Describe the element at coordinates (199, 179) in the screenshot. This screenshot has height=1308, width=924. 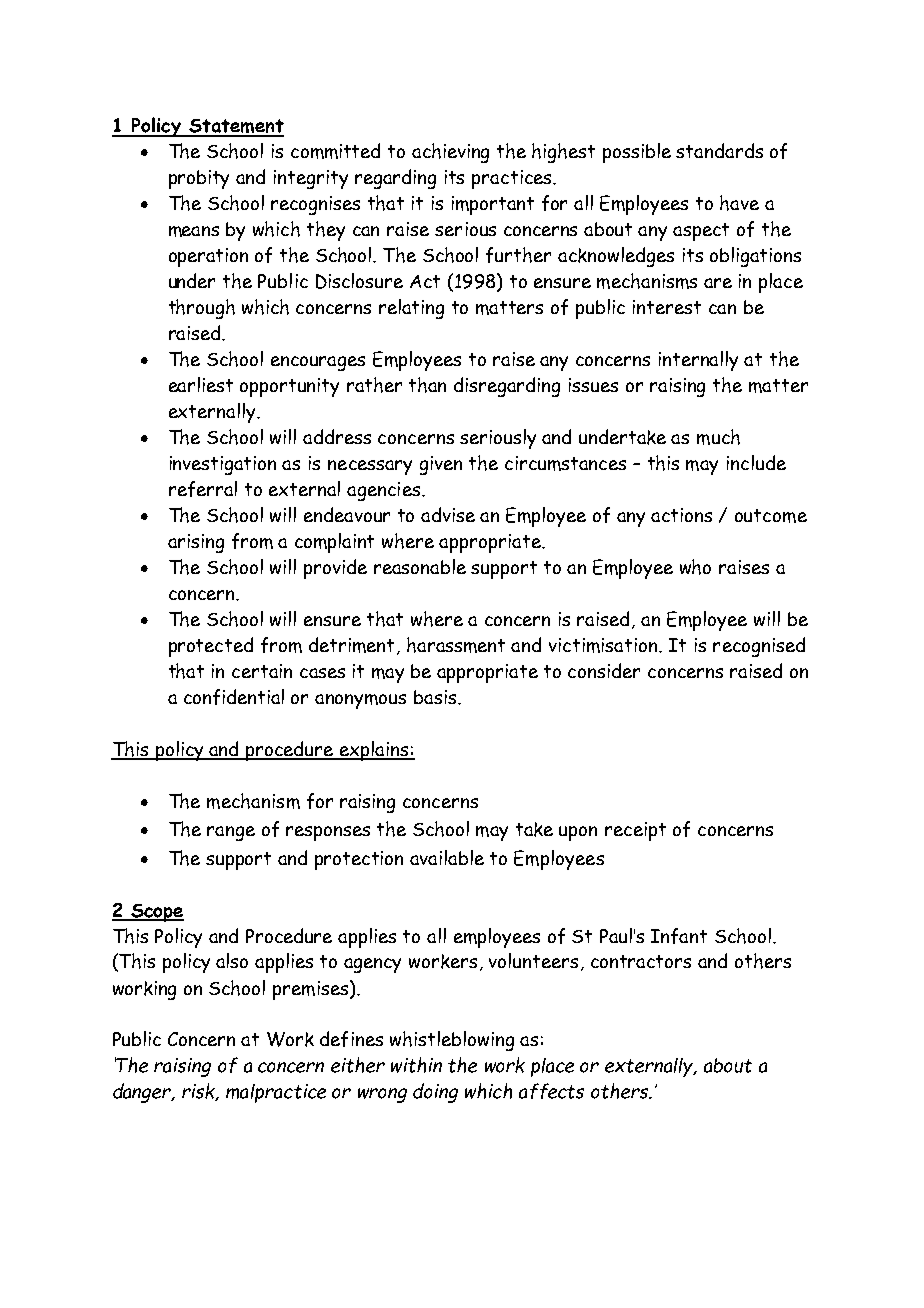
I see `probity` at that location.
